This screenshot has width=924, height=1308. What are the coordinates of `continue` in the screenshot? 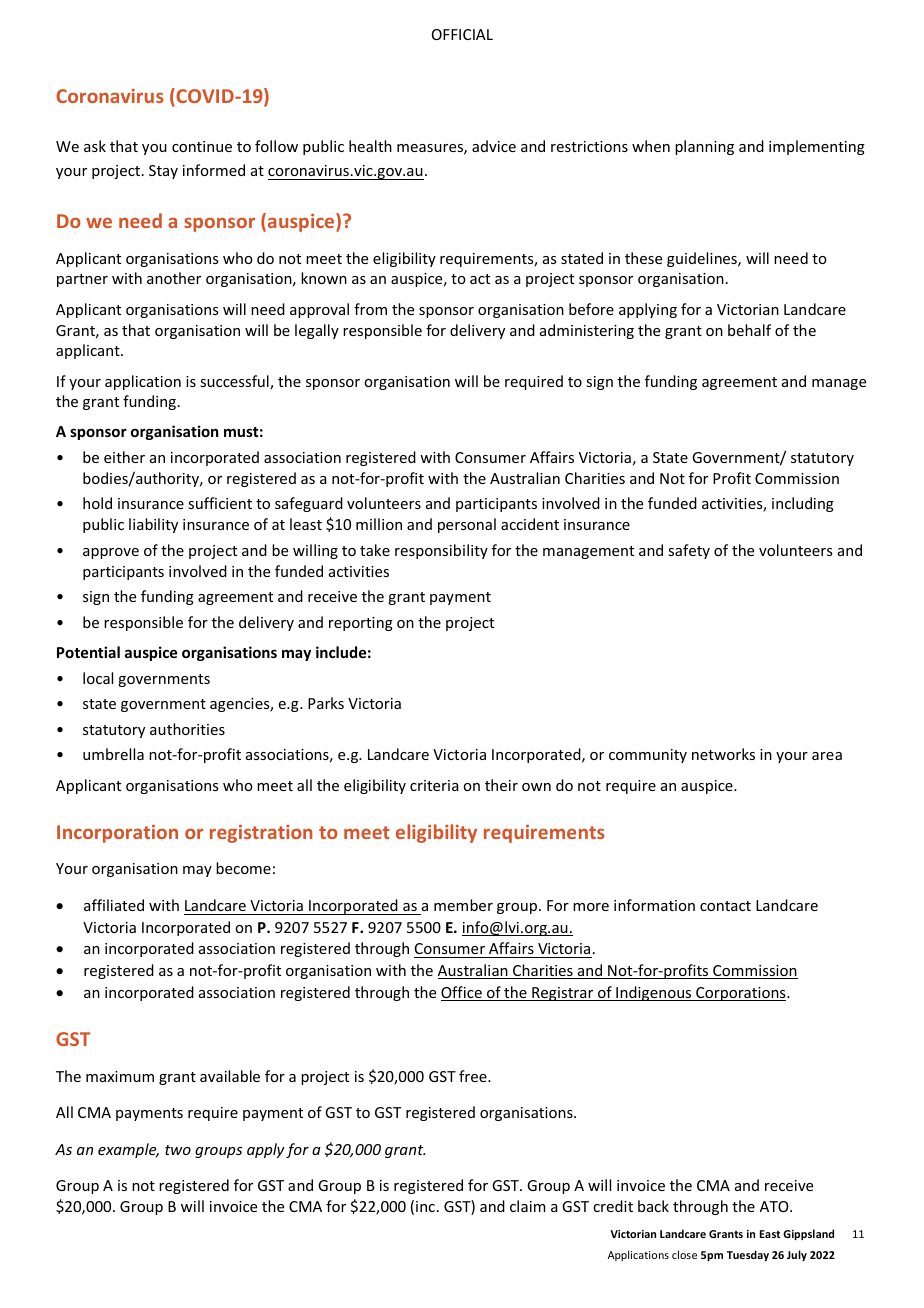 It's located at (202, 146).
